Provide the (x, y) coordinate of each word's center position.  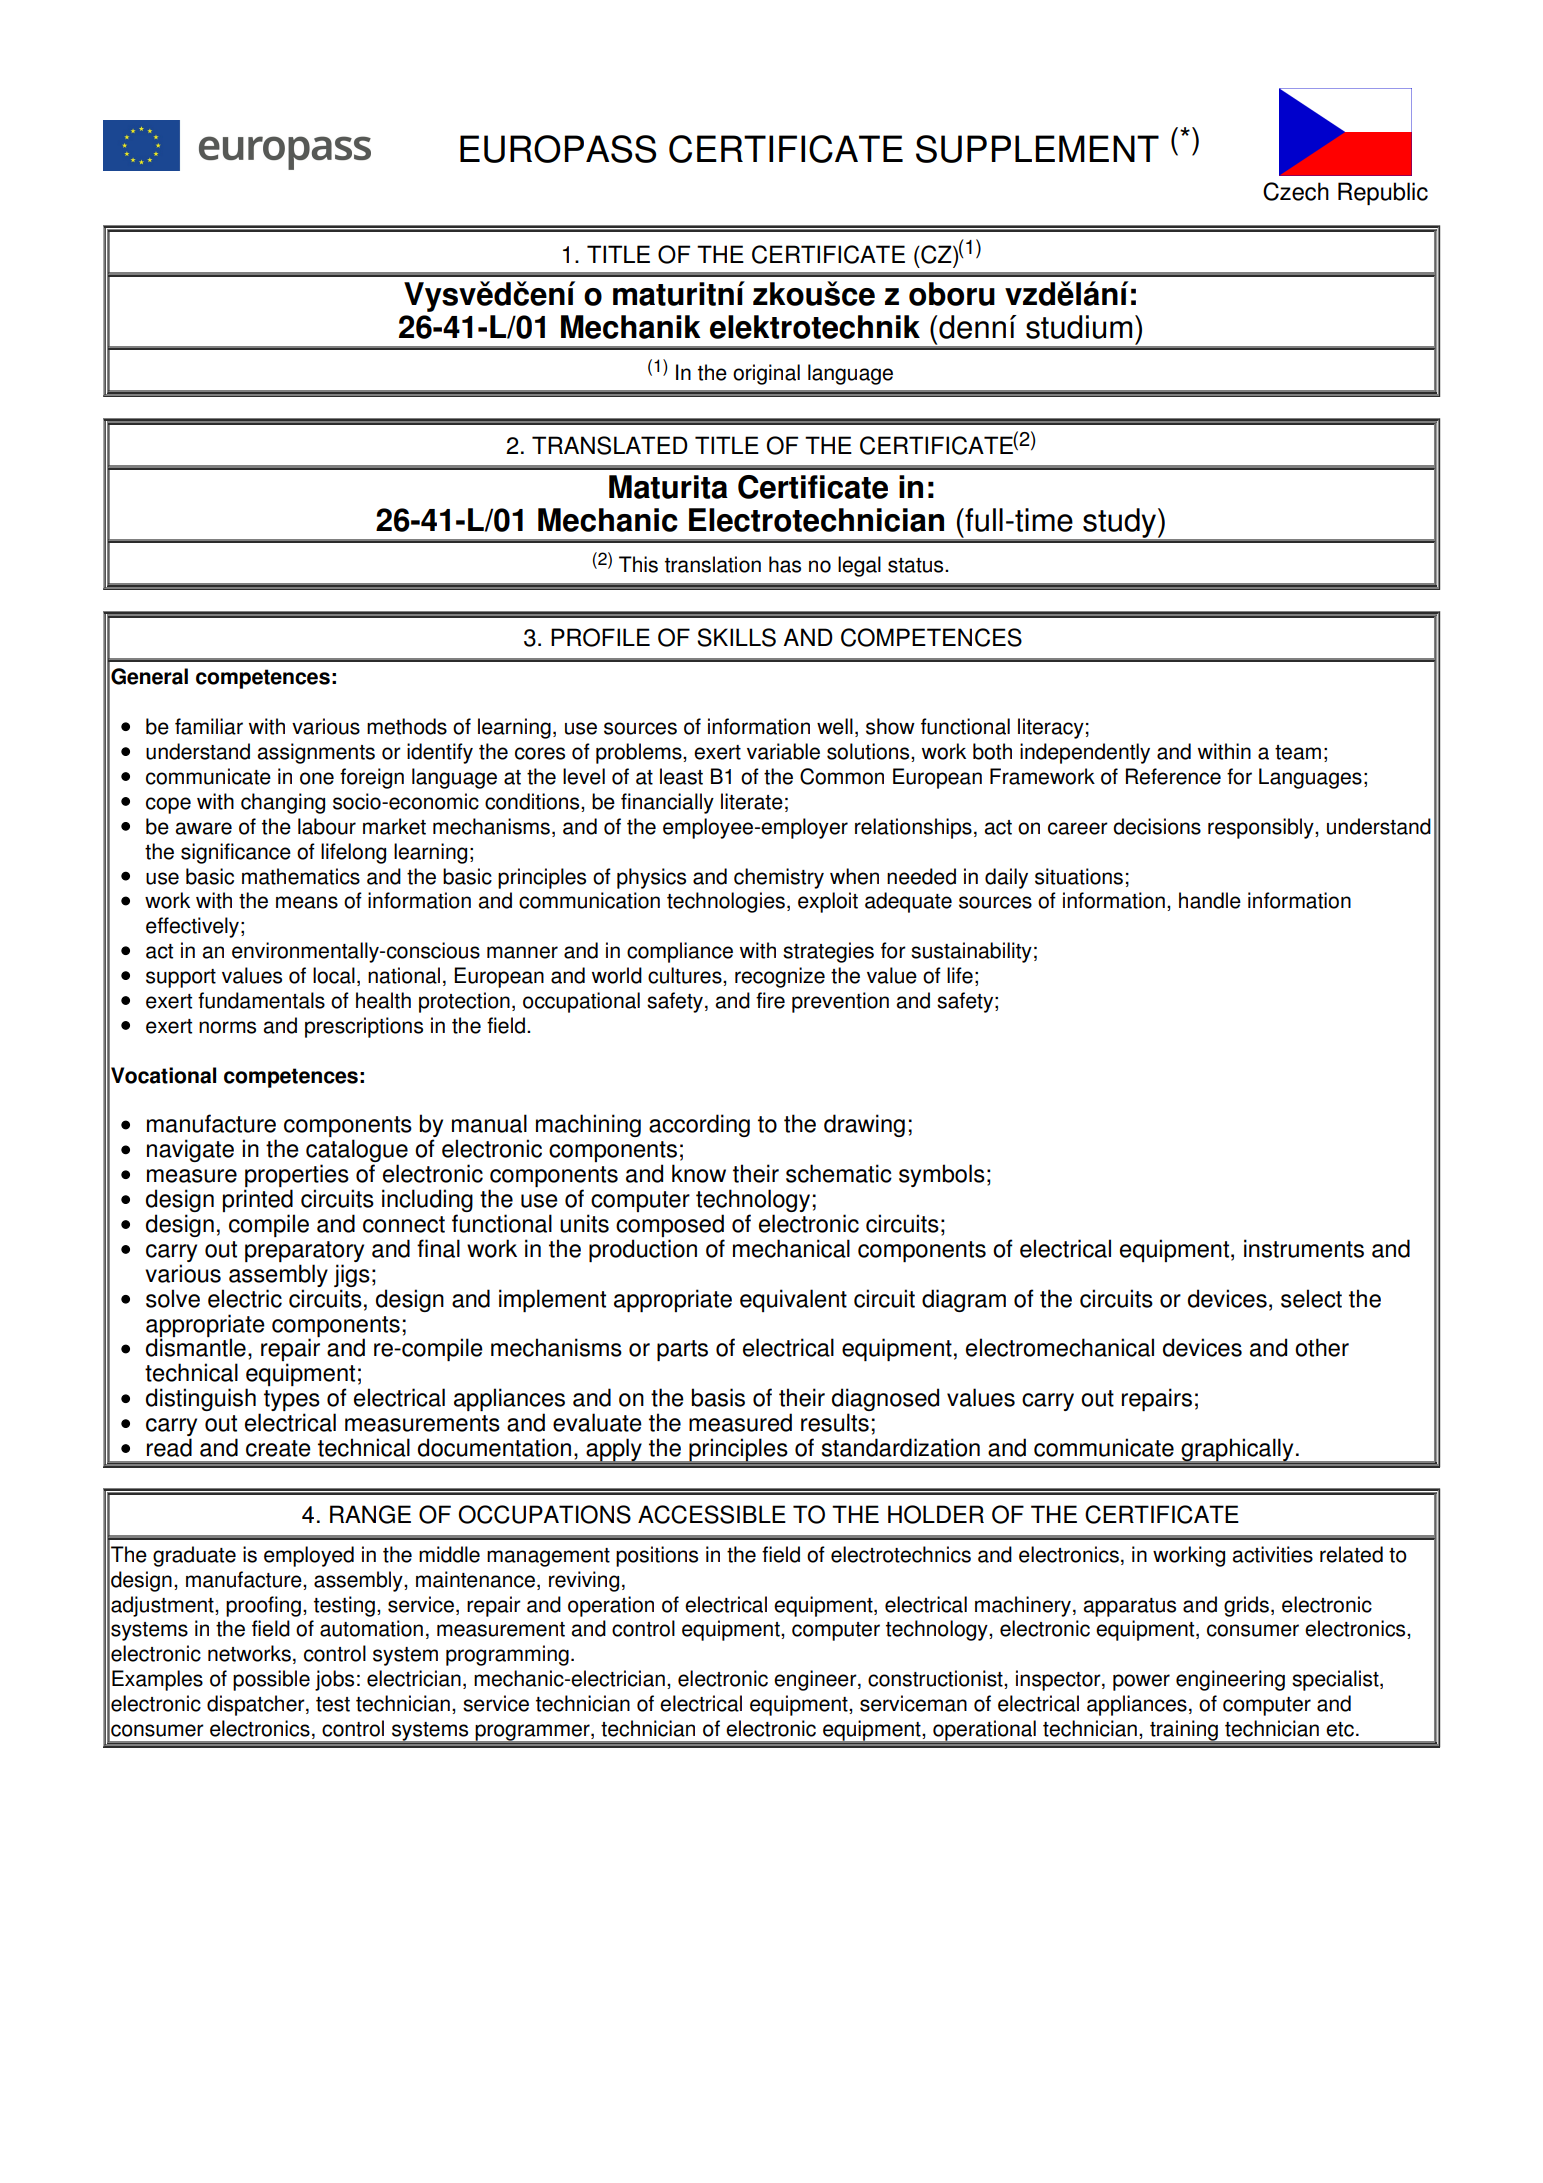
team (1298, 752)
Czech (1296, 191)
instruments (1304, 1248)
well (835, 726)
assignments (316, 753)
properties (296, 1177)
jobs (334, 1680)
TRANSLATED (610, 445)
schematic (839, 1173)
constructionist (936, 1678)
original (766, 374)
